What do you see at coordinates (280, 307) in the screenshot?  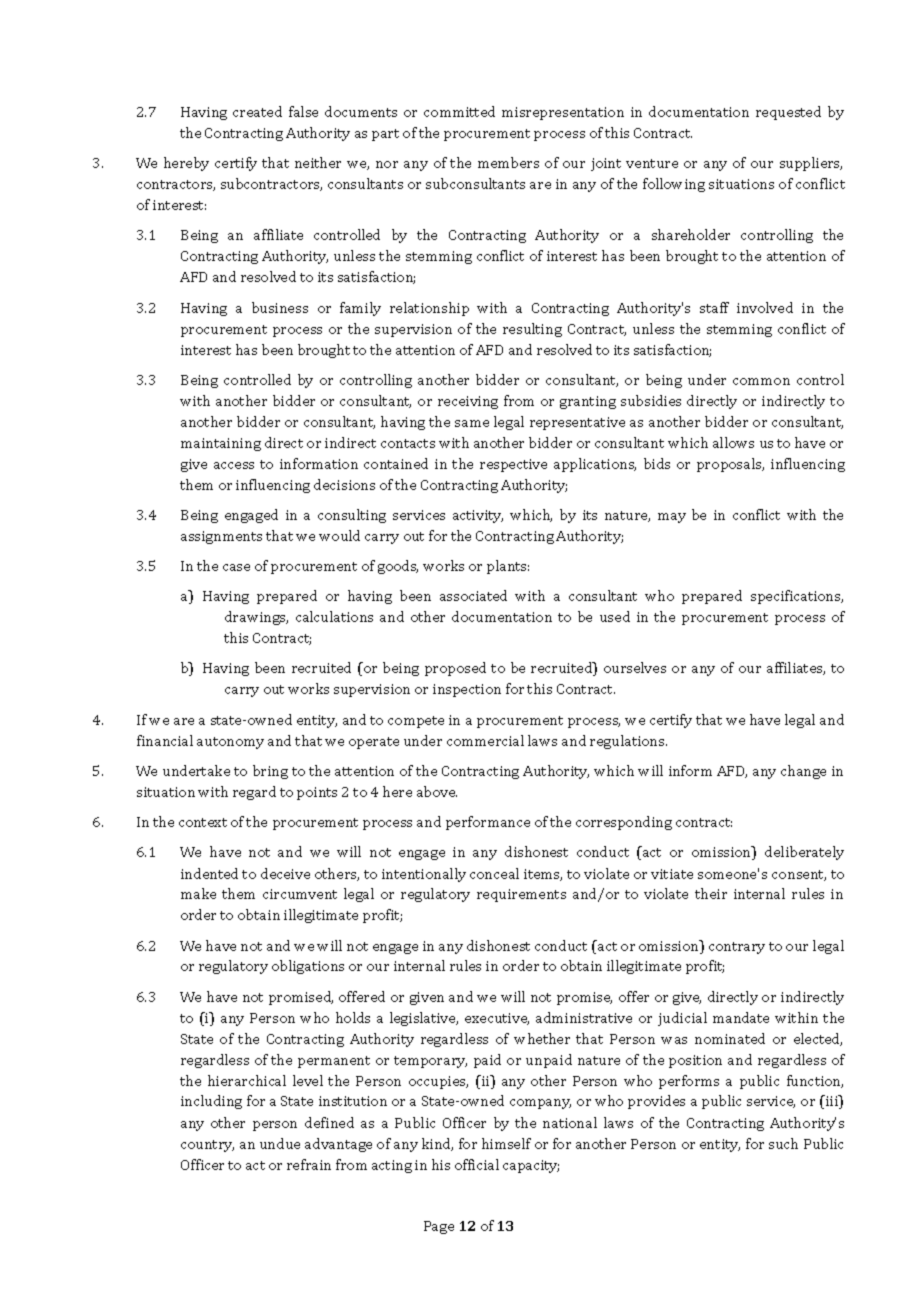 I see `business` at bounding box center [280, 307].
